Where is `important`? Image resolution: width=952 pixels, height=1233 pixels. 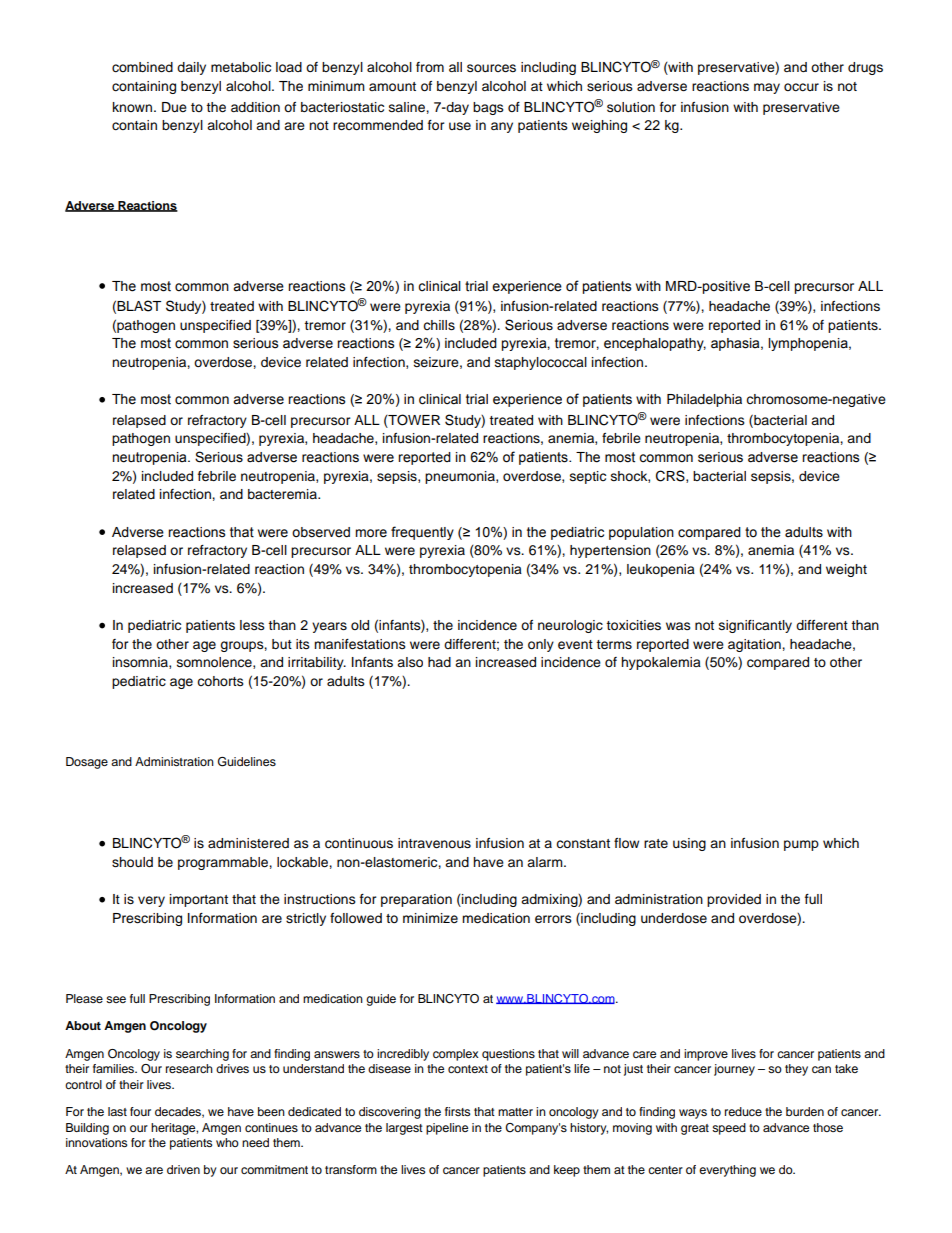
important is located at coordinates (199, 900).
